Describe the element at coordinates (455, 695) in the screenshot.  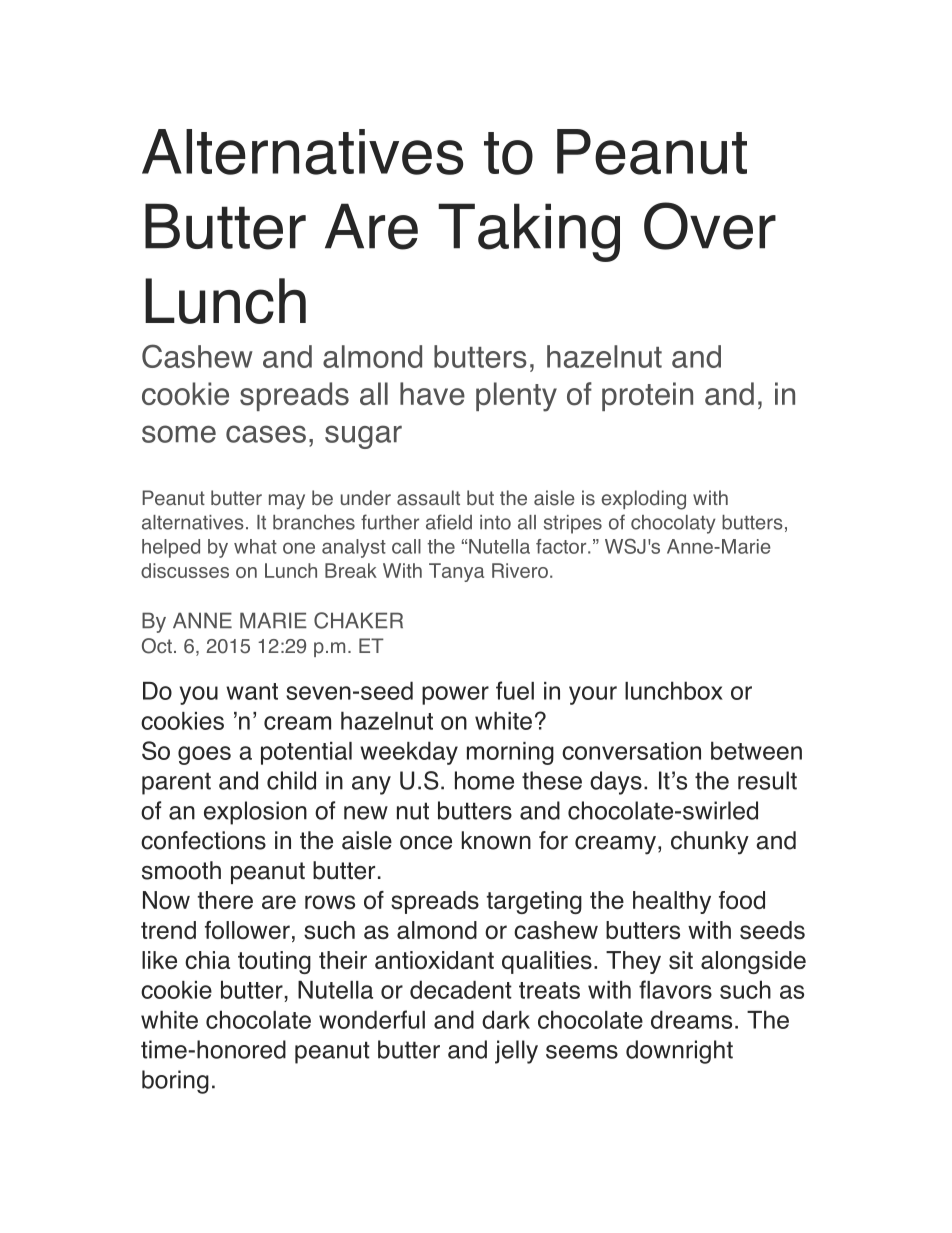
I see `power` at that location.
